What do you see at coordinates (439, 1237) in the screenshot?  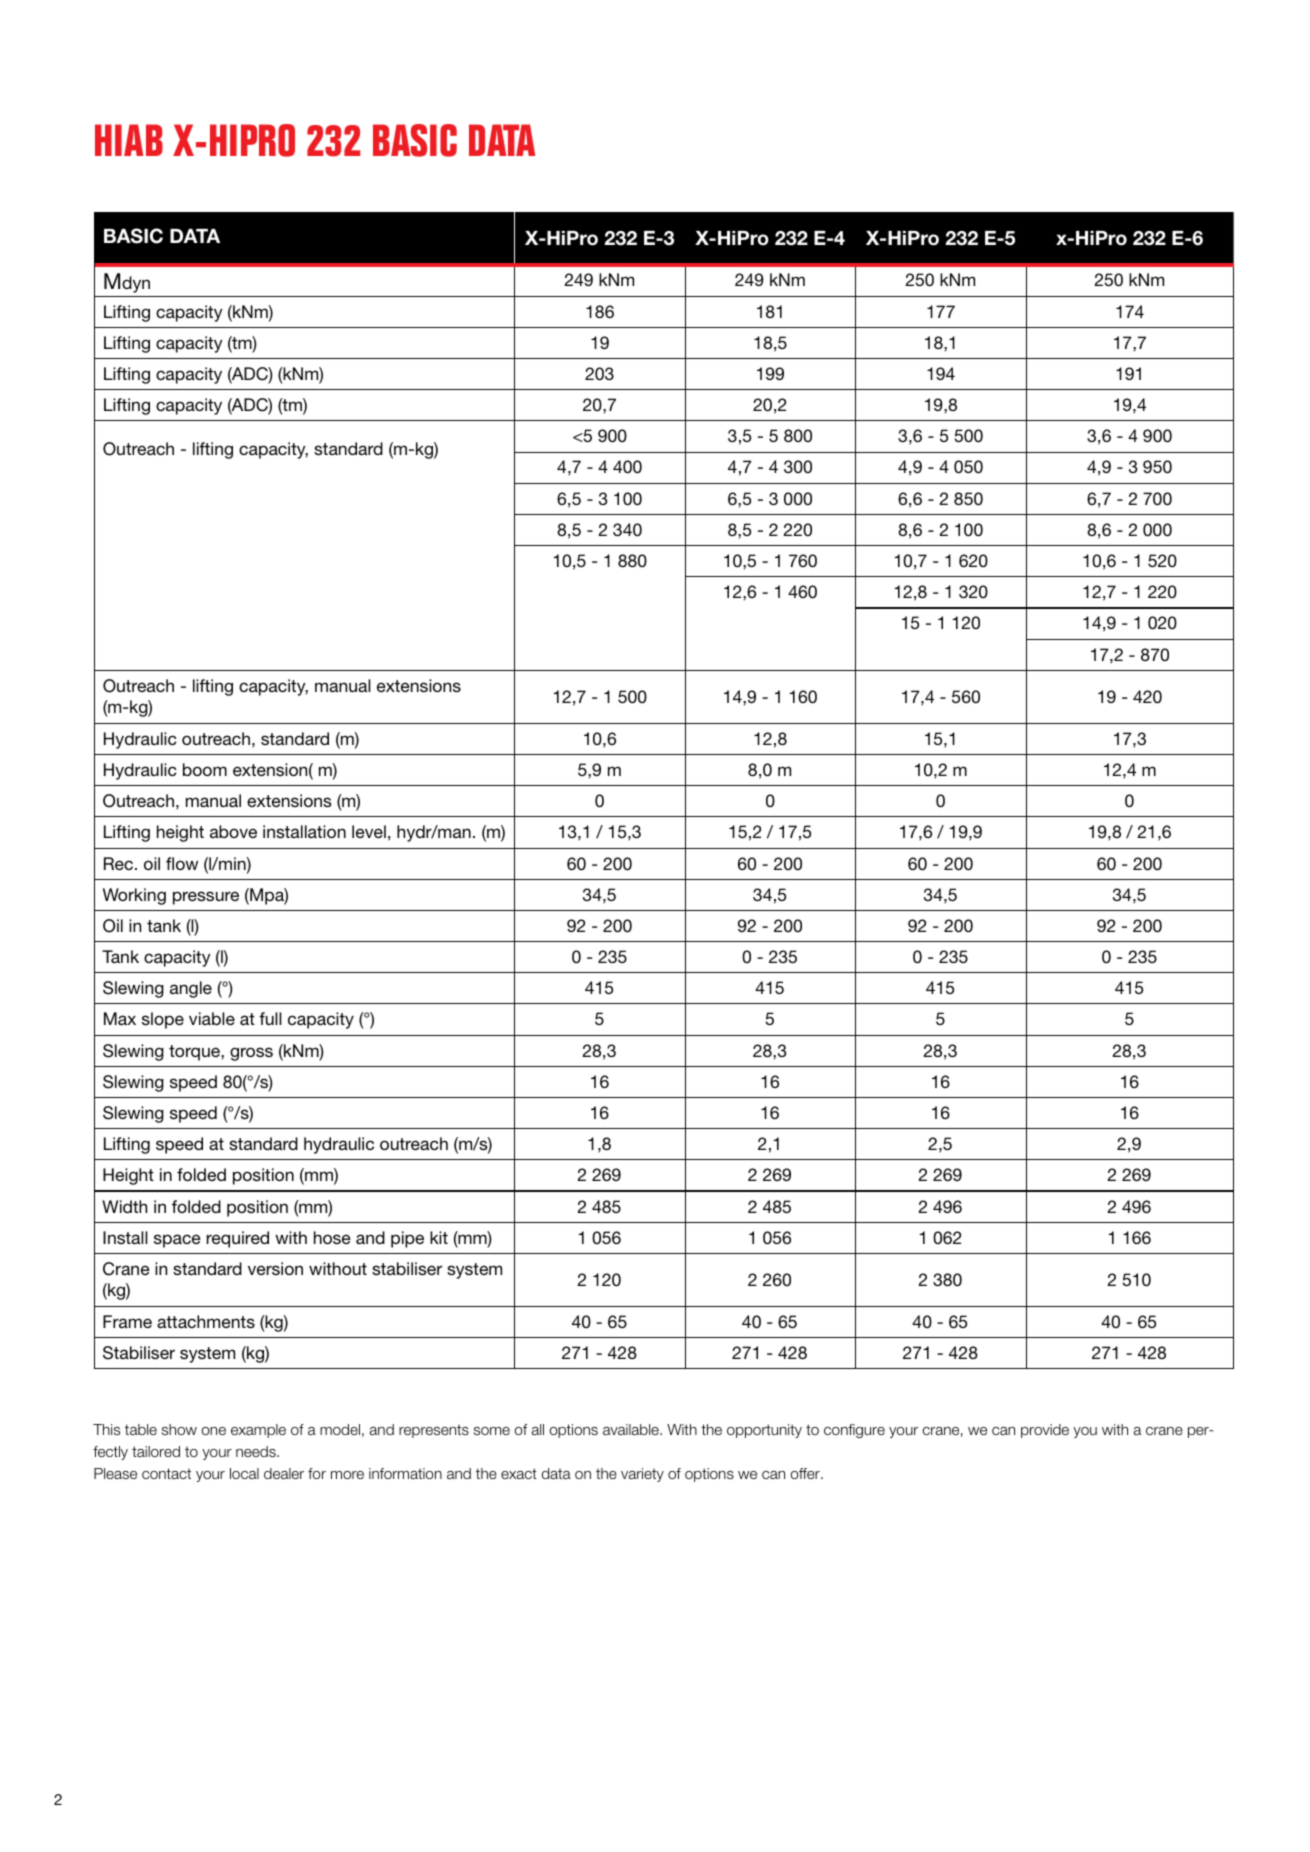 I see `kit` at bounding box center [439, 1237].
